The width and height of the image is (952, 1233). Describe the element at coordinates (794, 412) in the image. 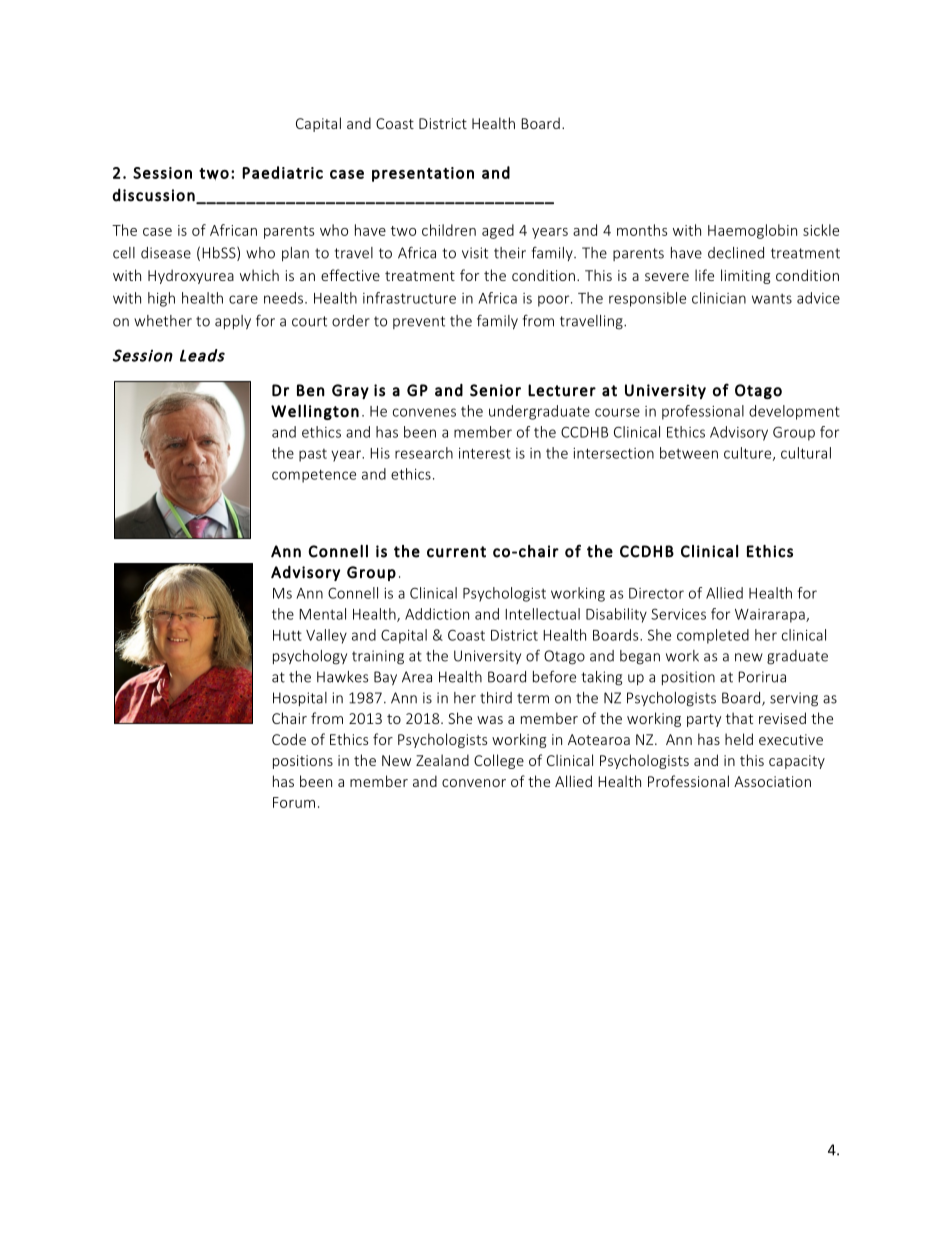

I see `development` at that location.
